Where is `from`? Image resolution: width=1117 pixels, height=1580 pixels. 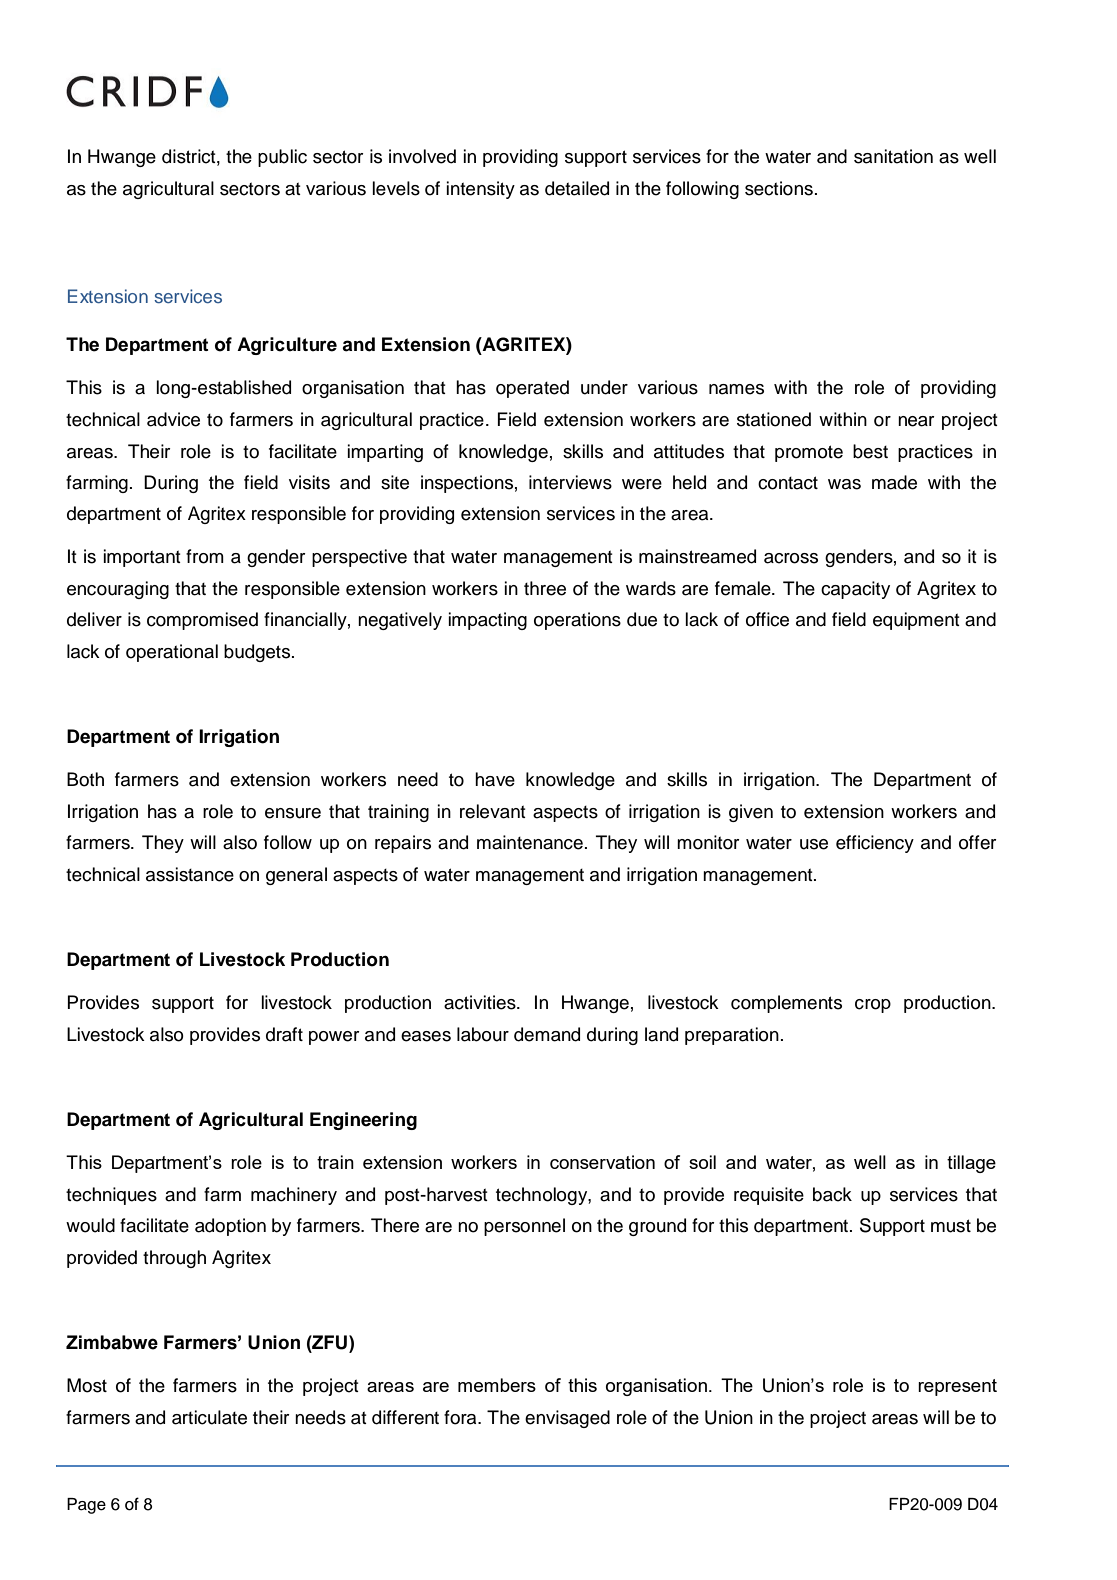
from is located at coordinates (205, 556).
